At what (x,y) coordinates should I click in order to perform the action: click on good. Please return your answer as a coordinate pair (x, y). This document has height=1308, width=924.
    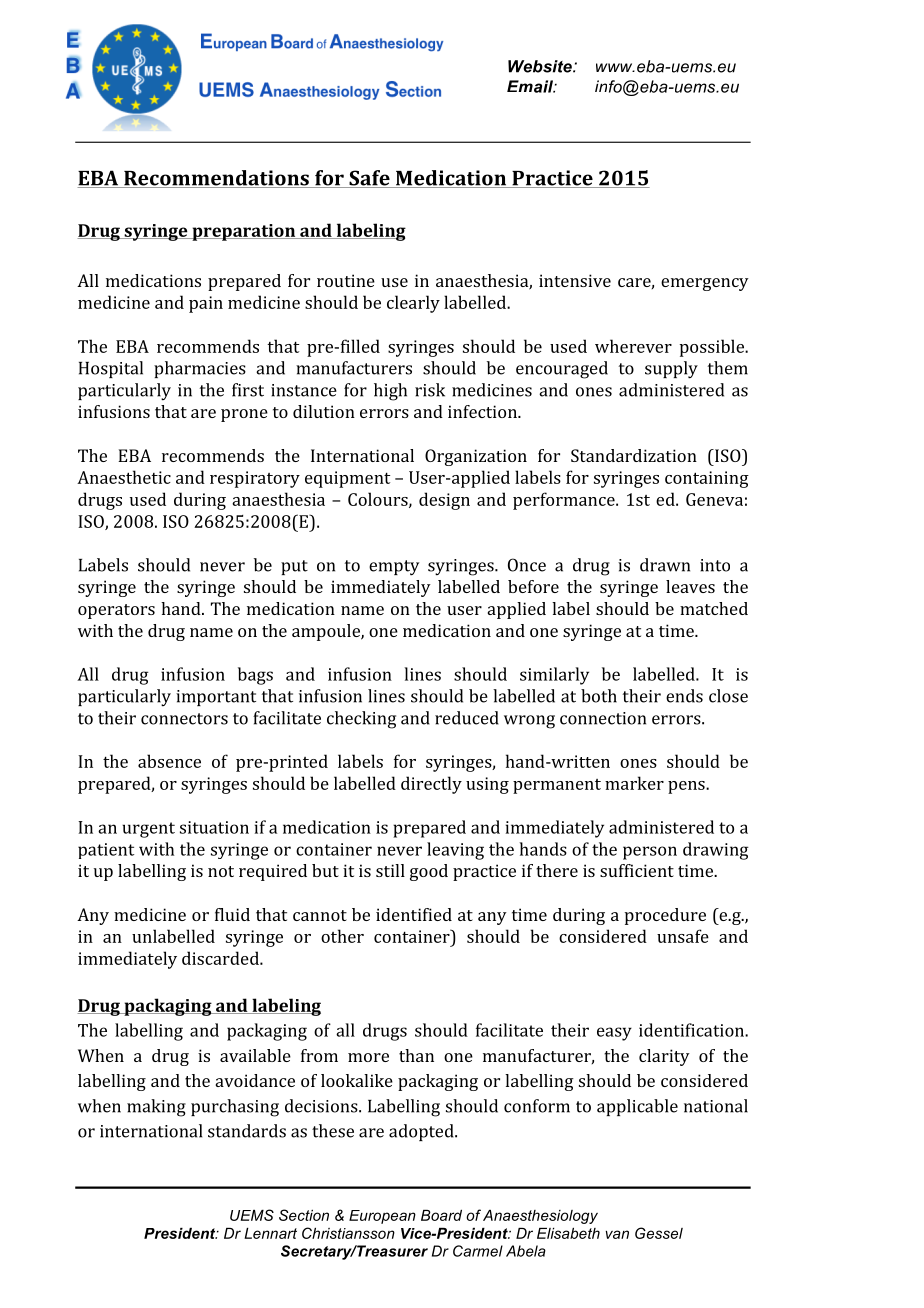
    Looking at the image, I should click on (429, 872).
